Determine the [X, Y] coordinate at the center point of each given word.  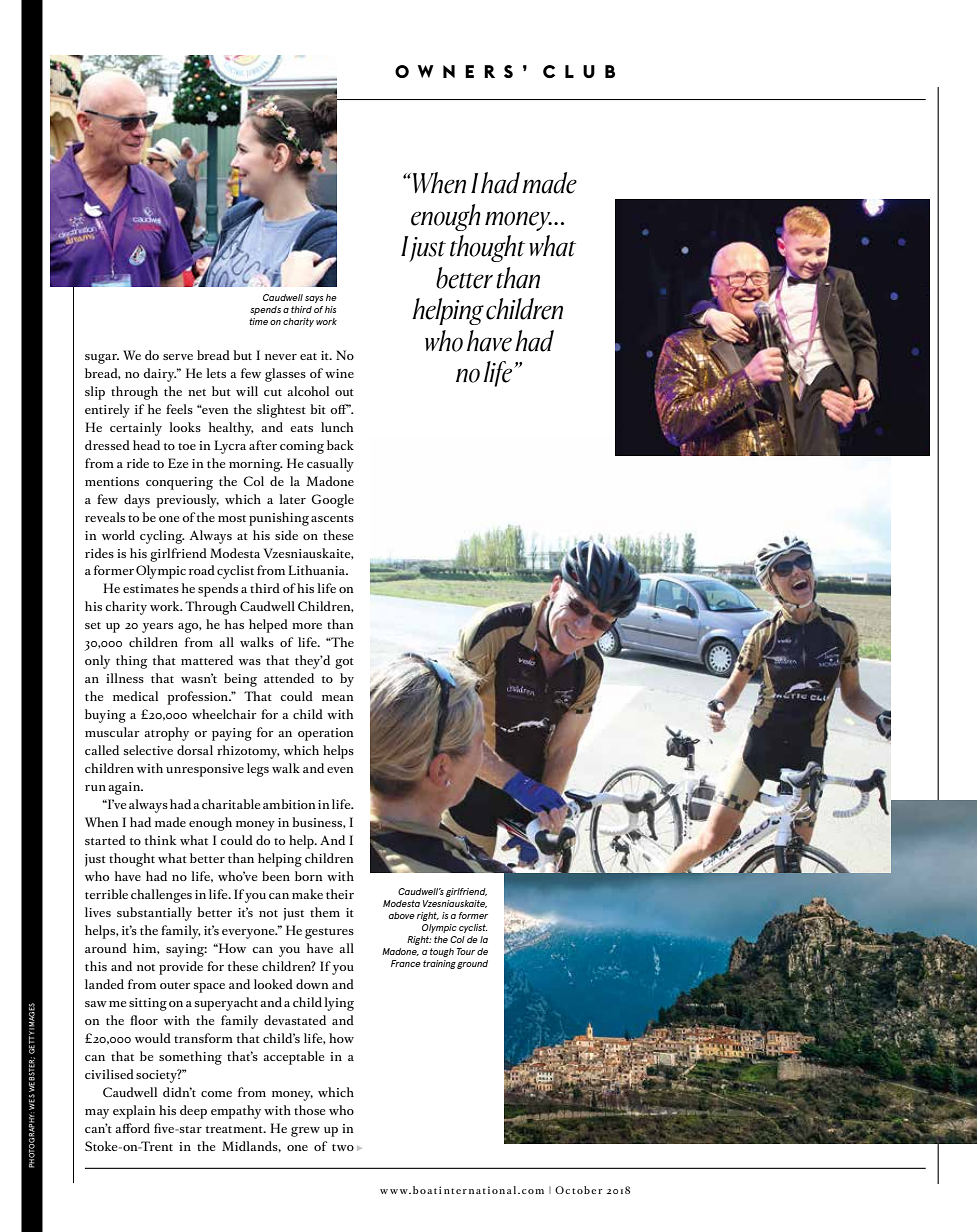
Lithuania [318, 570]
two [343, 1147]
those [309, 1110]
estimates [151, 588]
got [344, 663]
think [161, 840]
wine [339, 373]
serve [178, 357]
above [402, 915]
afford [132, 1128]
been [276, 876]
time [258, 321]
